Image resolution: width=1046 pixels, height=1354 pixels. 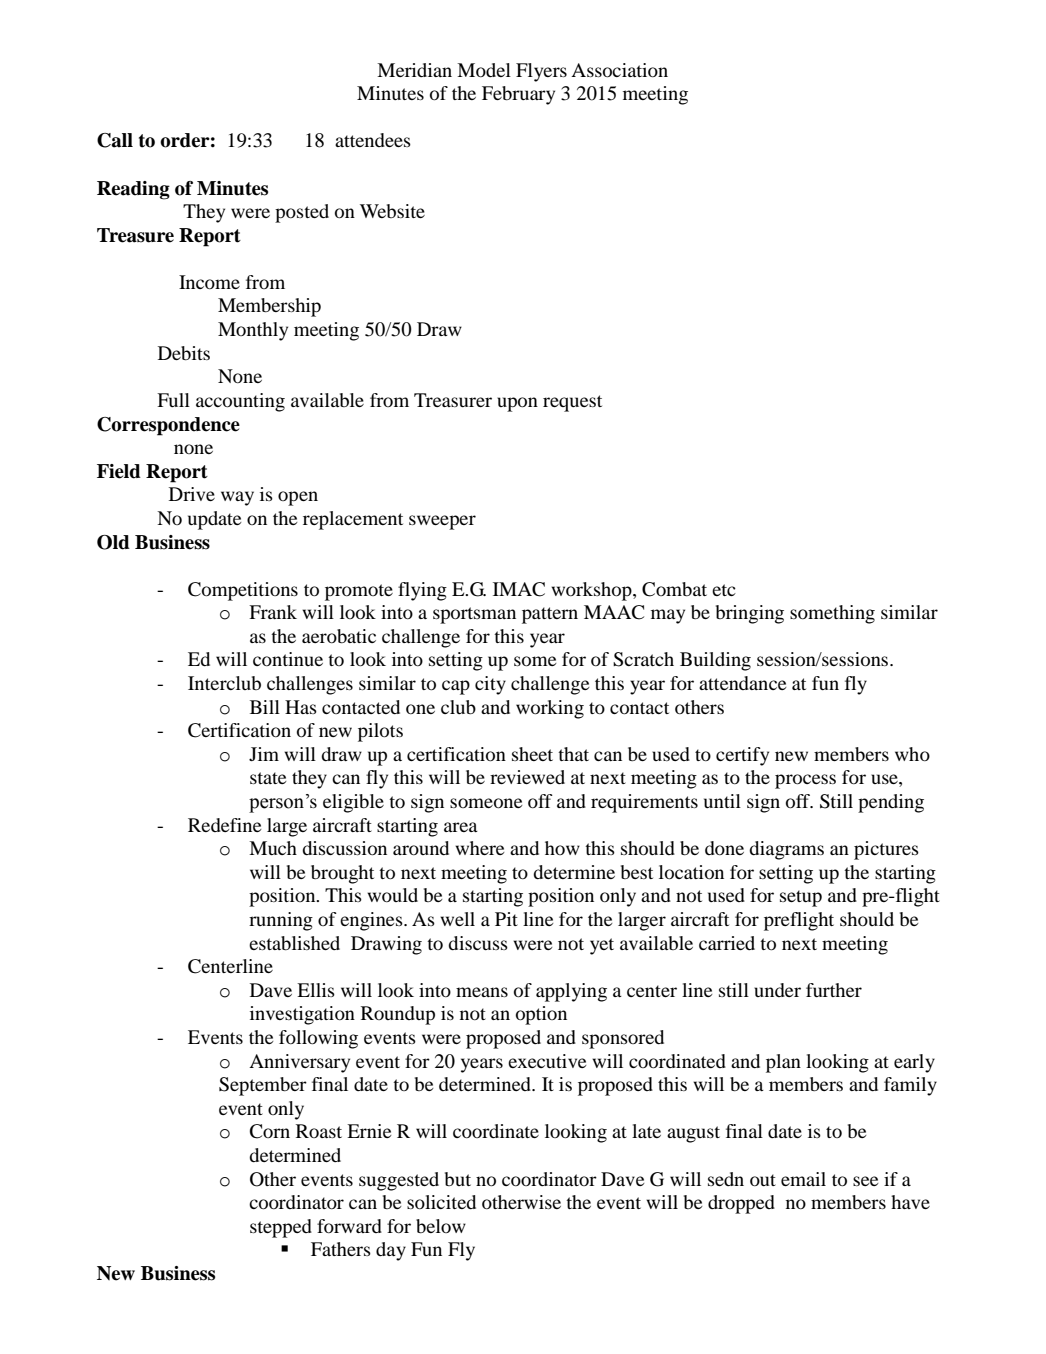 What do you see at coordinates (724, 590) in the screenshot?
I see `etc` at bounding box center [724, 590].
